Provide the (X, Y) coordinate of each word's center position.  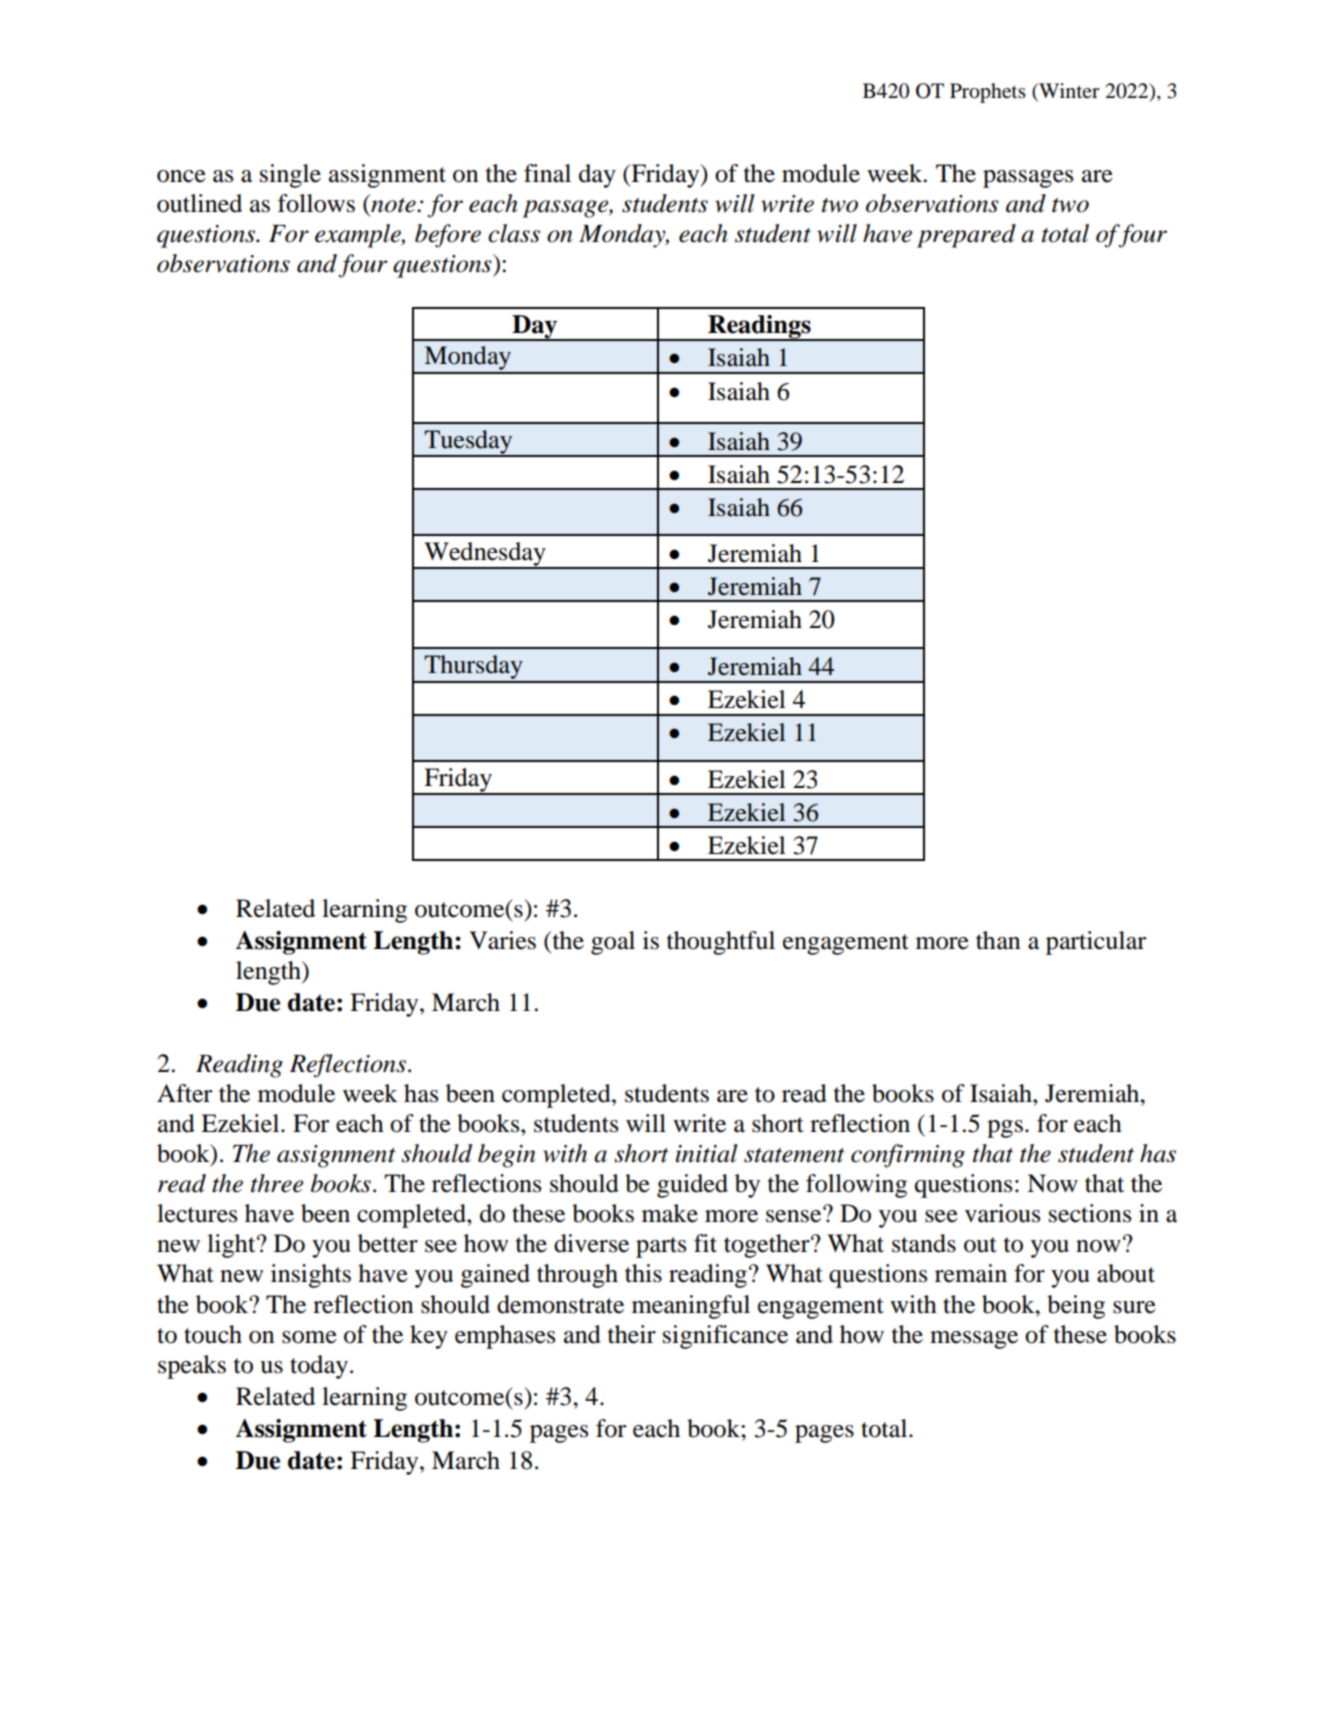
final (547, 173)
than (998, 940)
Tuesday (468, 443)
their (632, 1334)
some (309, 1337)
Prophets (988, 93)
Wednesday (485, 555)
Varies (502, 940)
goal (613, 943)
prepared (966, 236)
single (290, 176)
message (974, 1340)
